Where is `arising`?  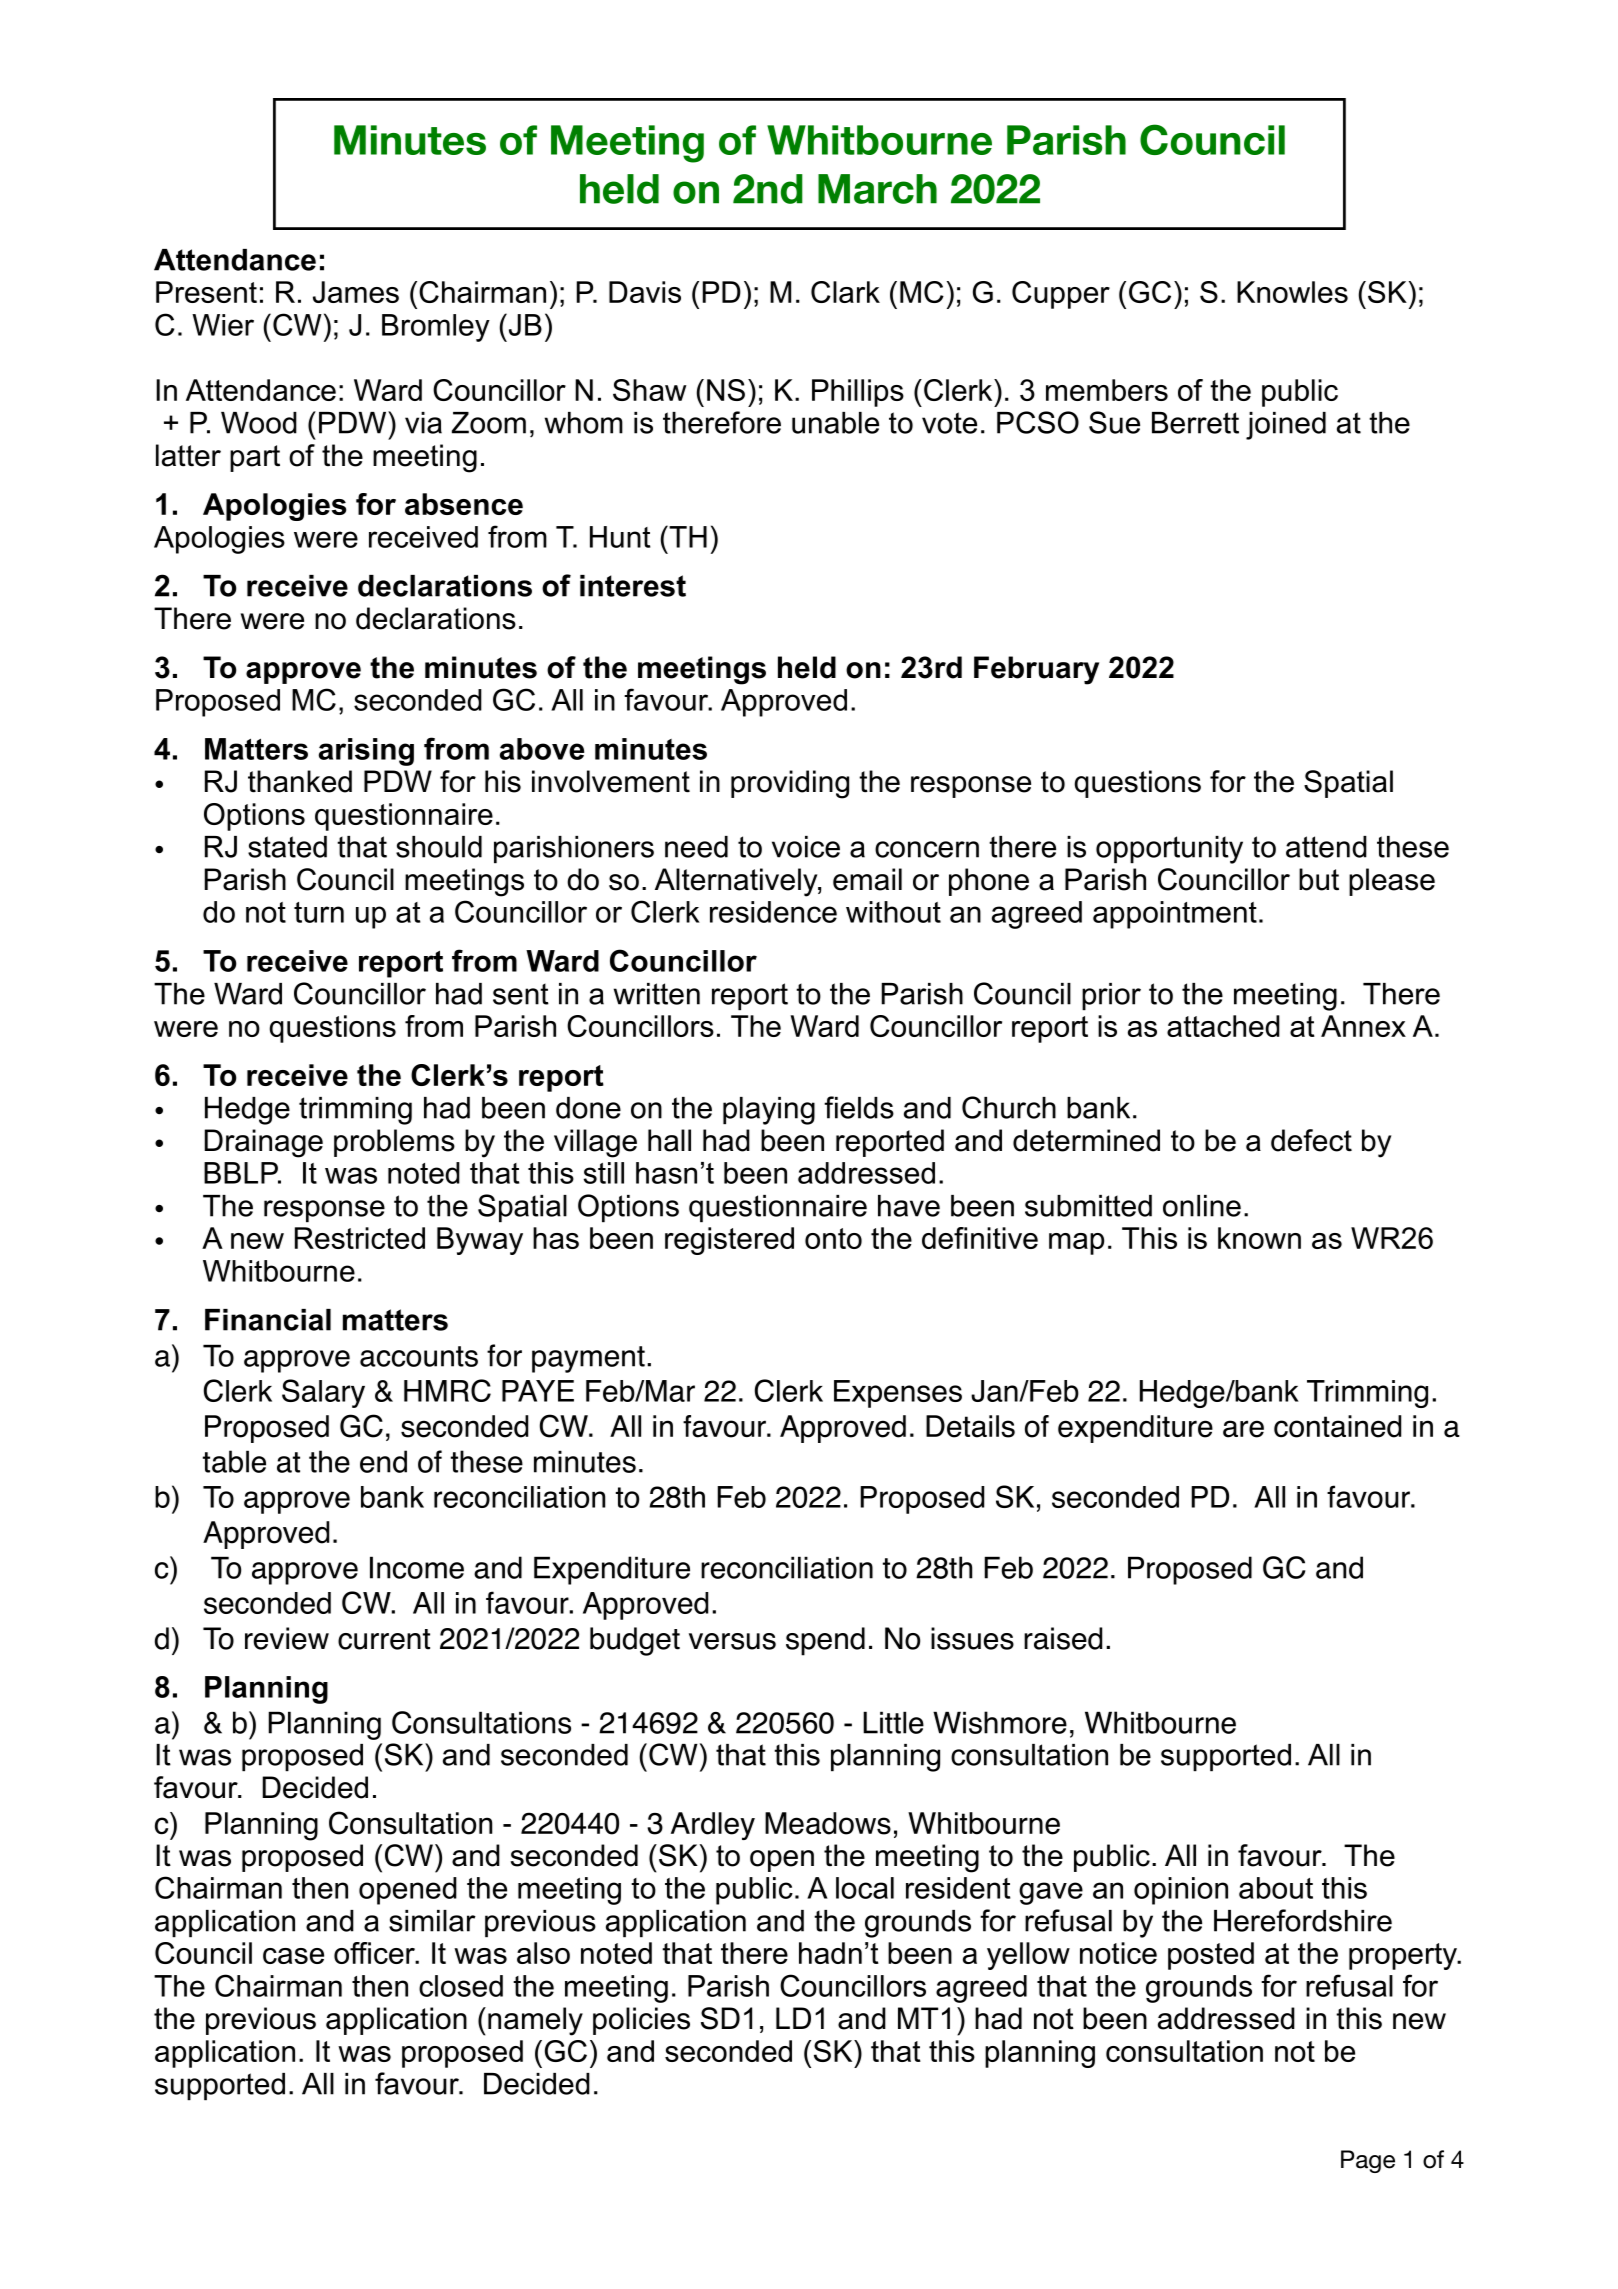
arising is located at coordinates (366, 752).
